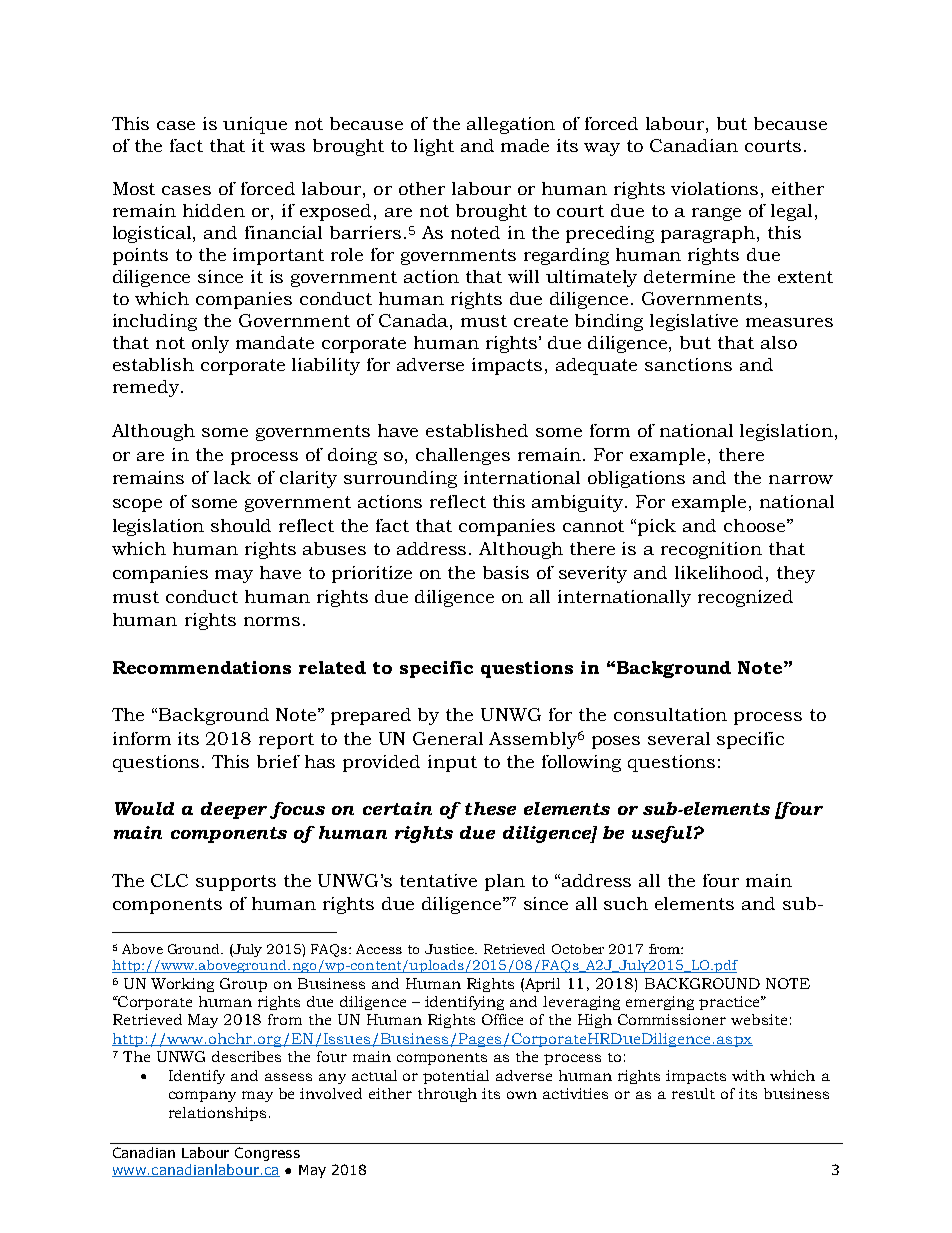 This page has height=1233, width=952. Describe the element at coordinates (506, 572) in the page. I see `basis` at that location.
